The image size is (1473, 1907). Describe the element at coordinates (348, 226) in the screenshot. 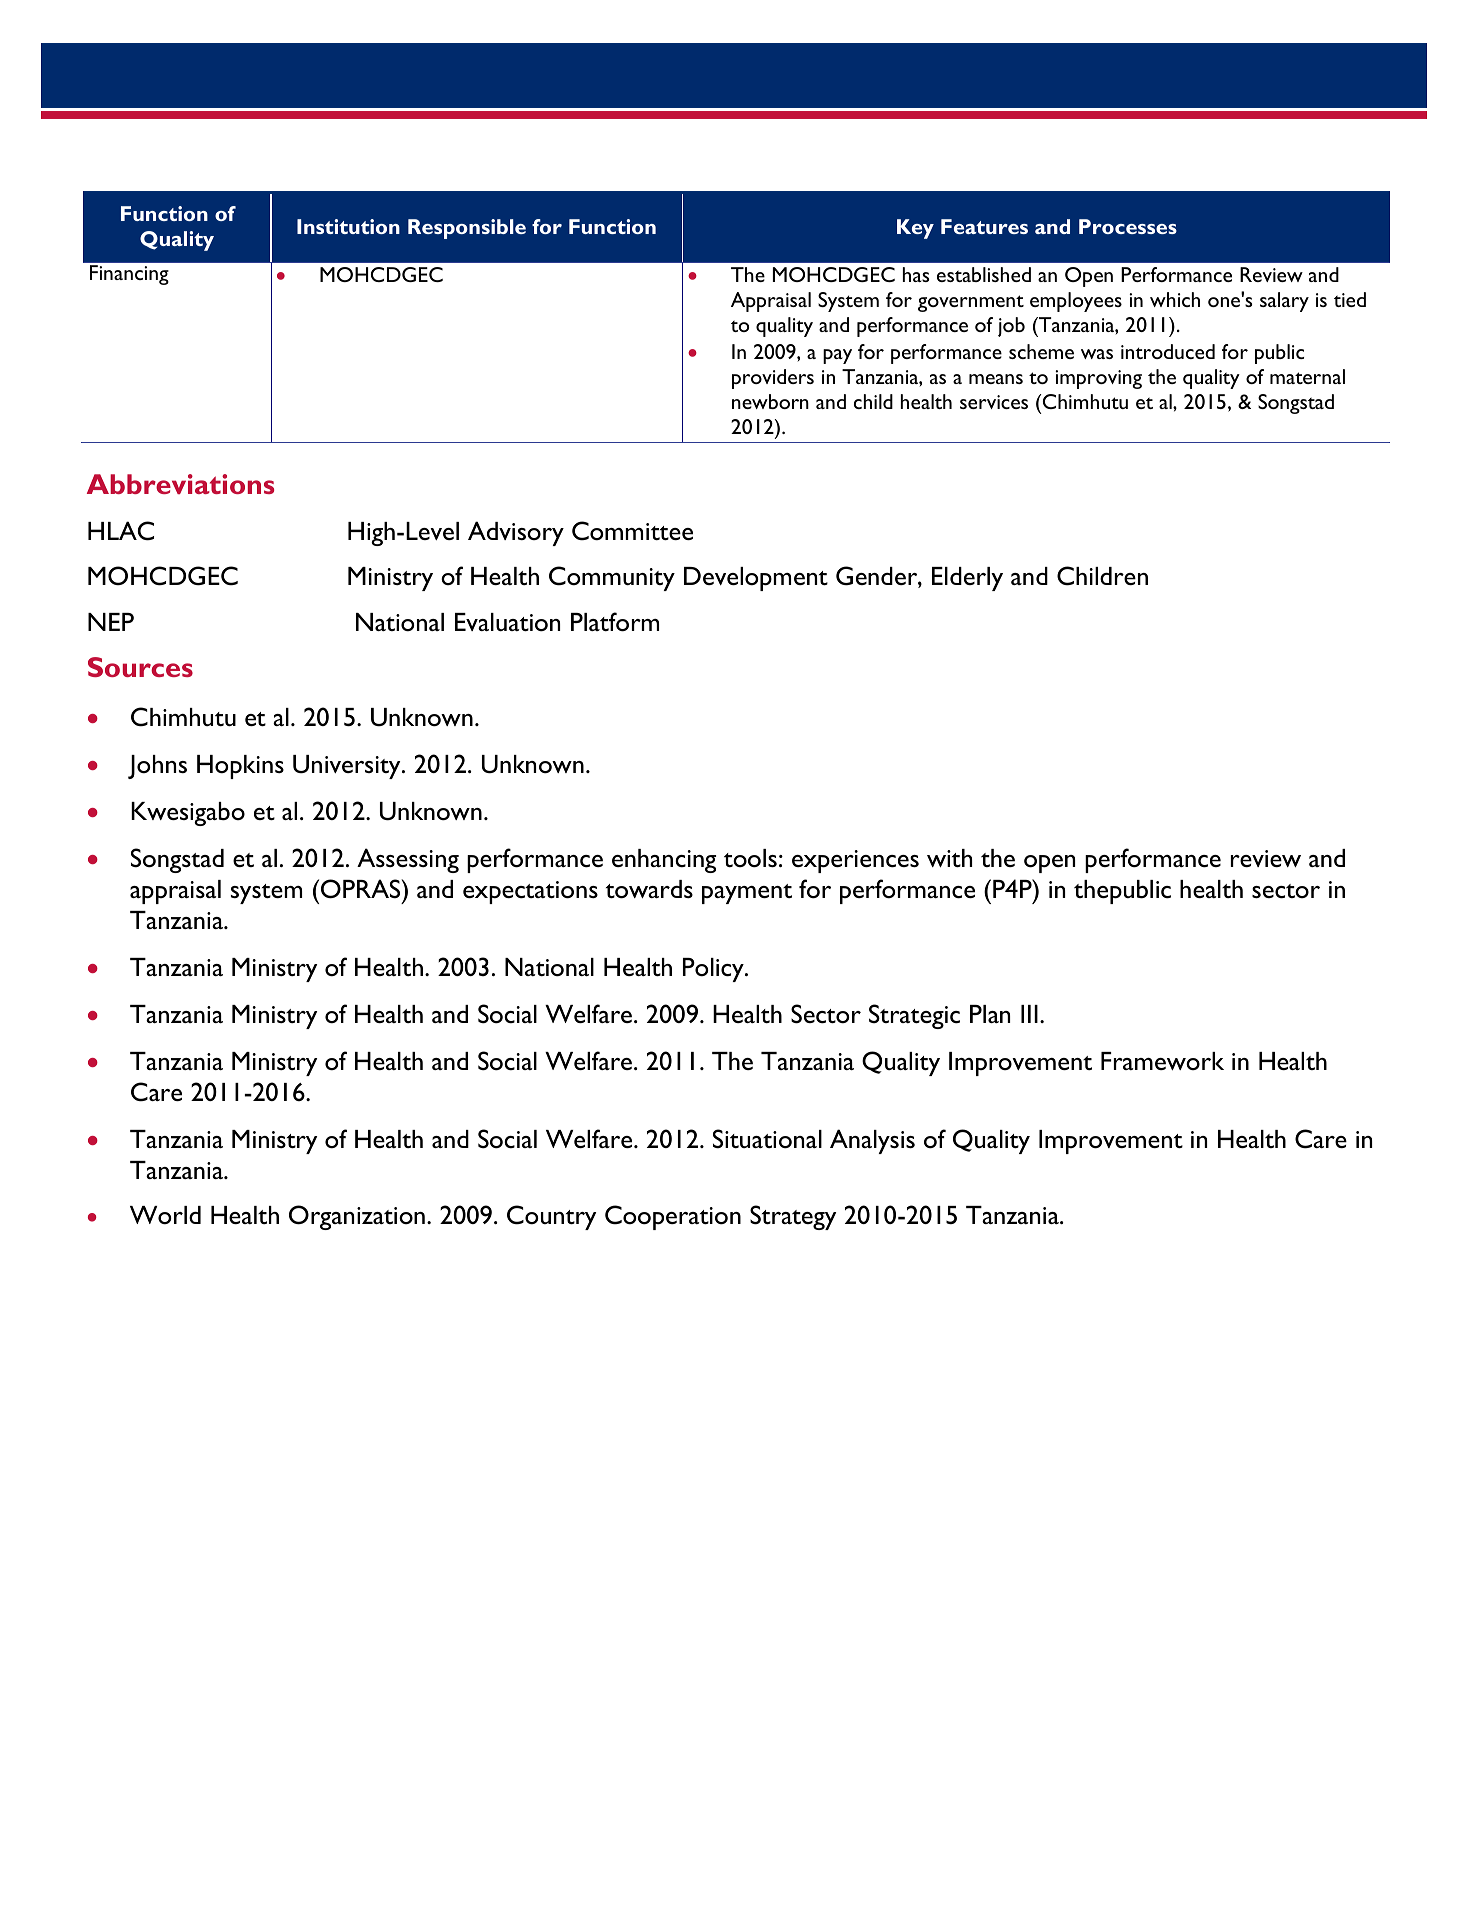

I see `Institution` at that location.
